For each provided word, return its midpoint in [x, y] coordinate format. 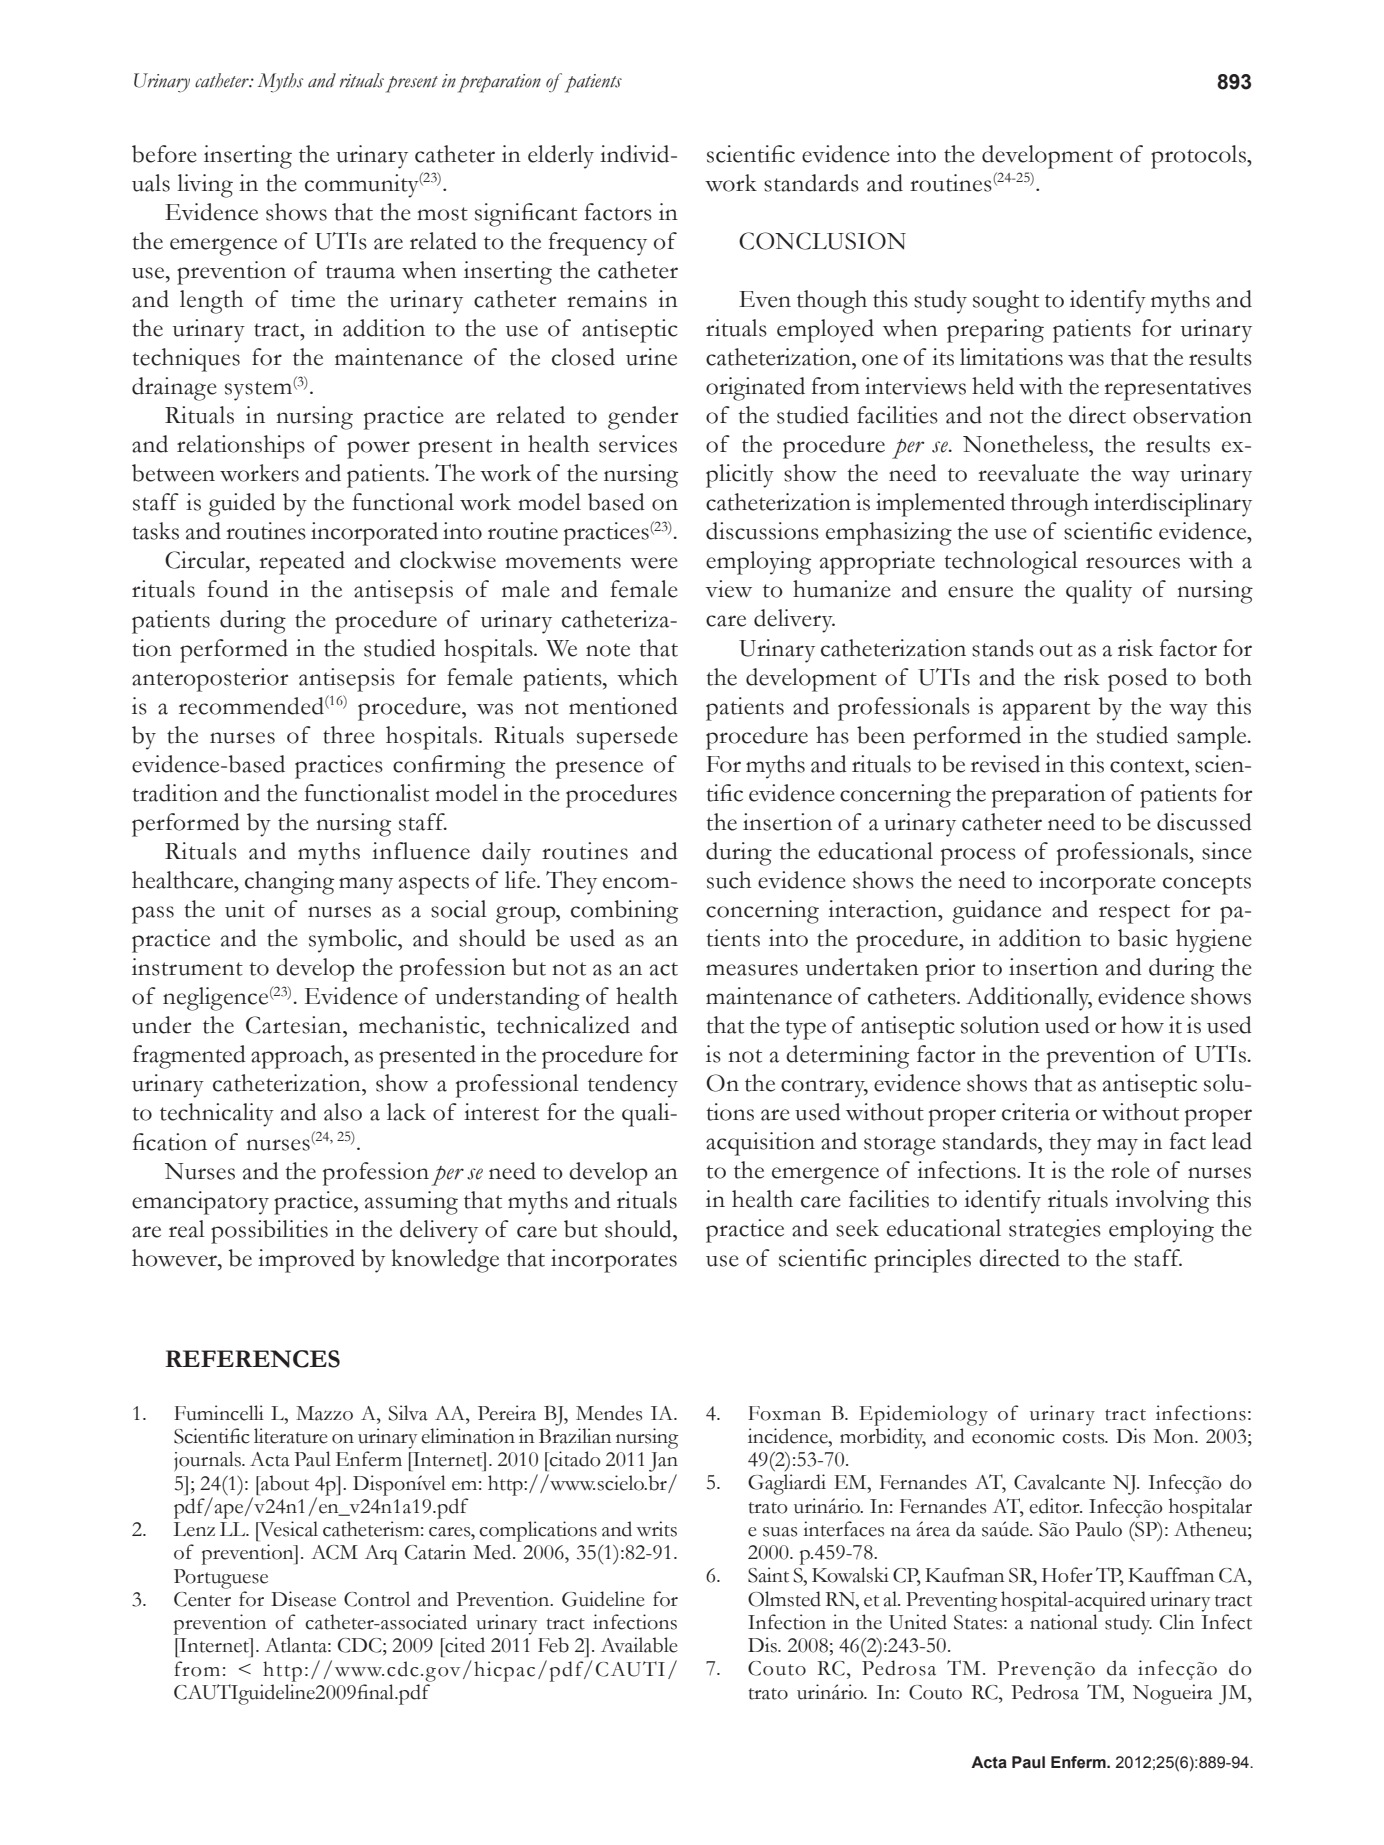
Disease [303, 1599]
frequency [597, 244]
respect [1134, 914]
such [729, 880]
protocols [1199, 157]
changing [289, 883]
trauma [360, 272]
